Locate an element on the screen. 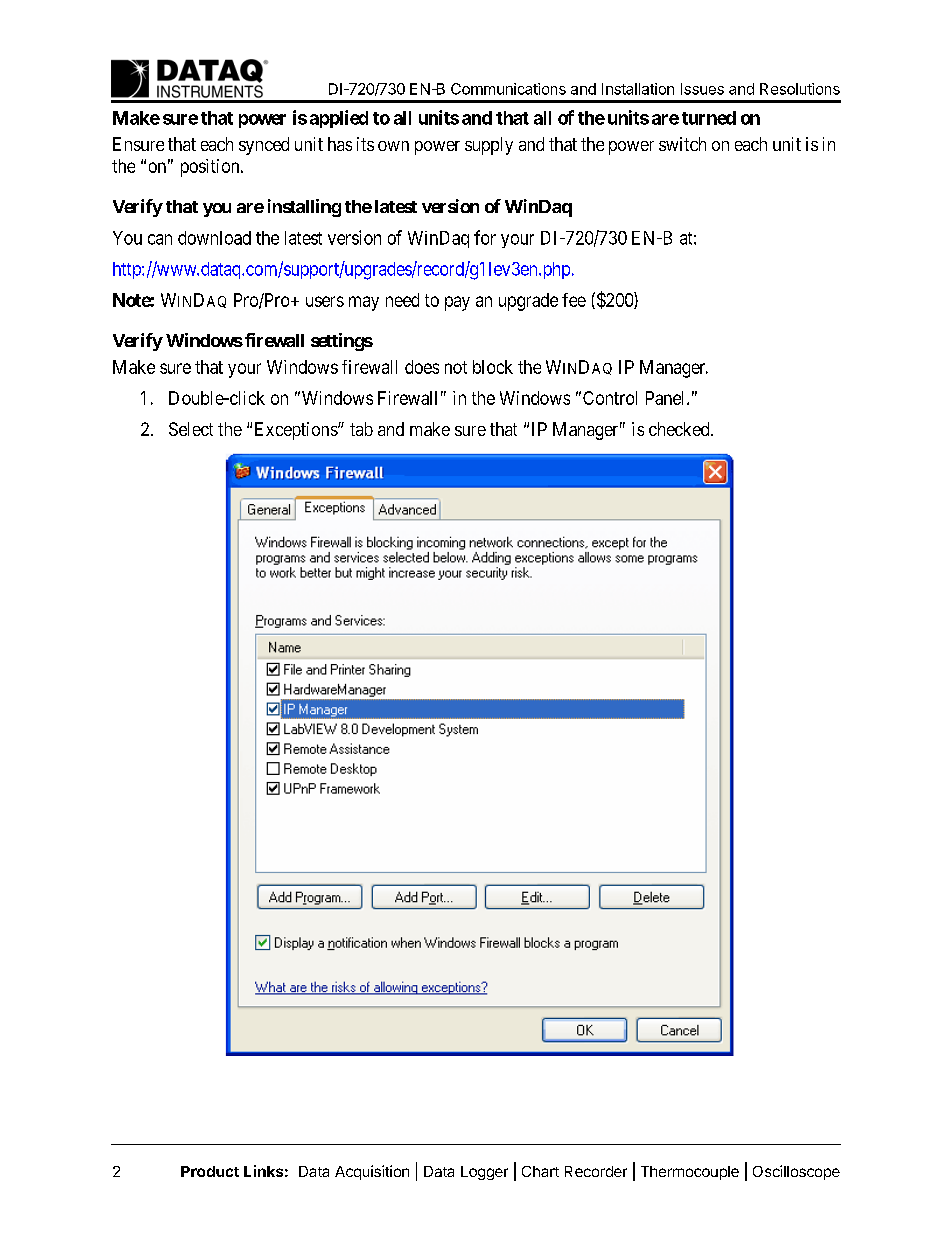 The width and height of the screenshot is (952, 1233). checked is located at coordinates (680, 429).
